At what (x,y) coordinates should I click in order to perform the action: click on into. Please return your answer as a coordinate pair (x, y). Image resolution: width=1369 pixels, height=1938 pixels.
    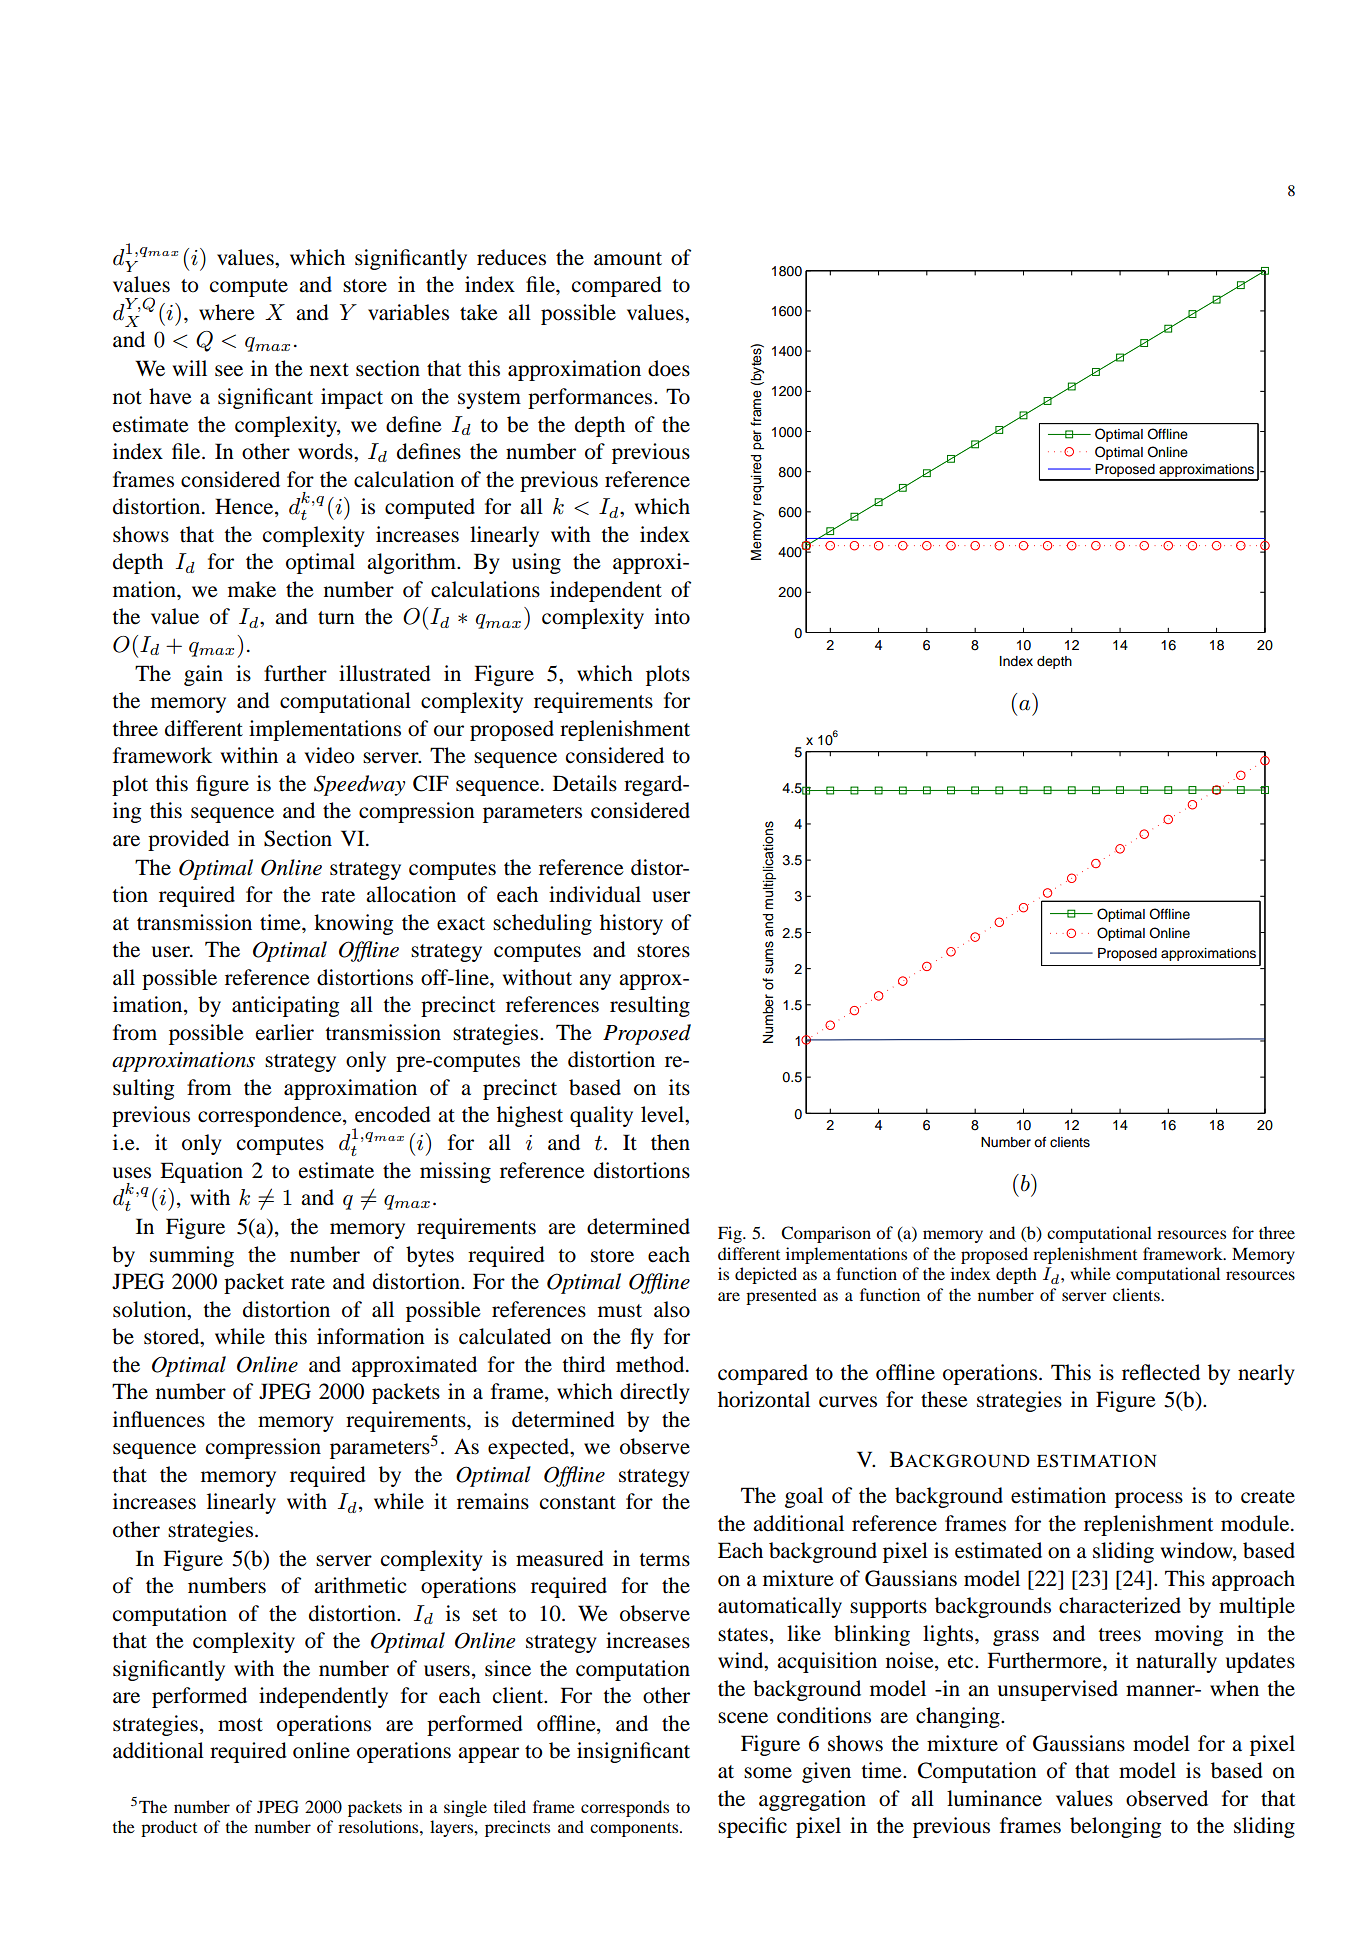
    Looking at the image, I should click on (672, 616).
